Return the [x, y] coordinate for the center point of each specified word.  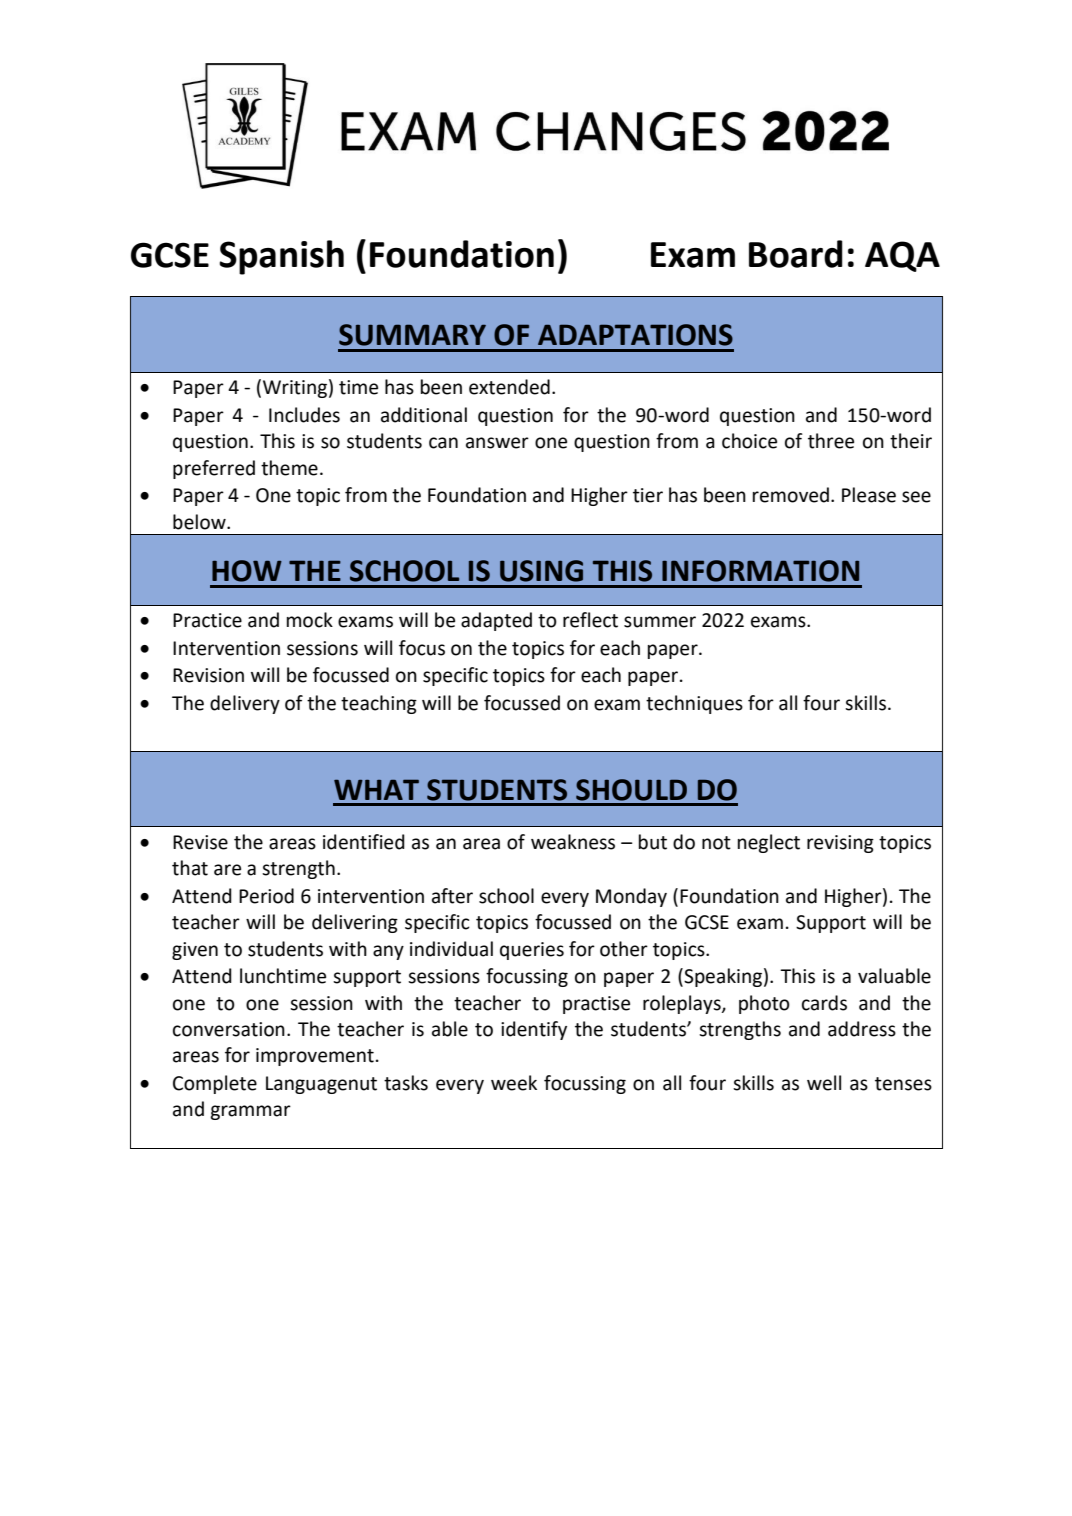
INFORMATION [760, 571]
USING [541, 571]
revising [840, 844]
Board [796, 254]
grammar [250, 1112]
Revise [200, 842]
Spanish [281, 257]
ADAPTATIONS [635, 335]
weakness [573, 842]
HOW [247, 571]
